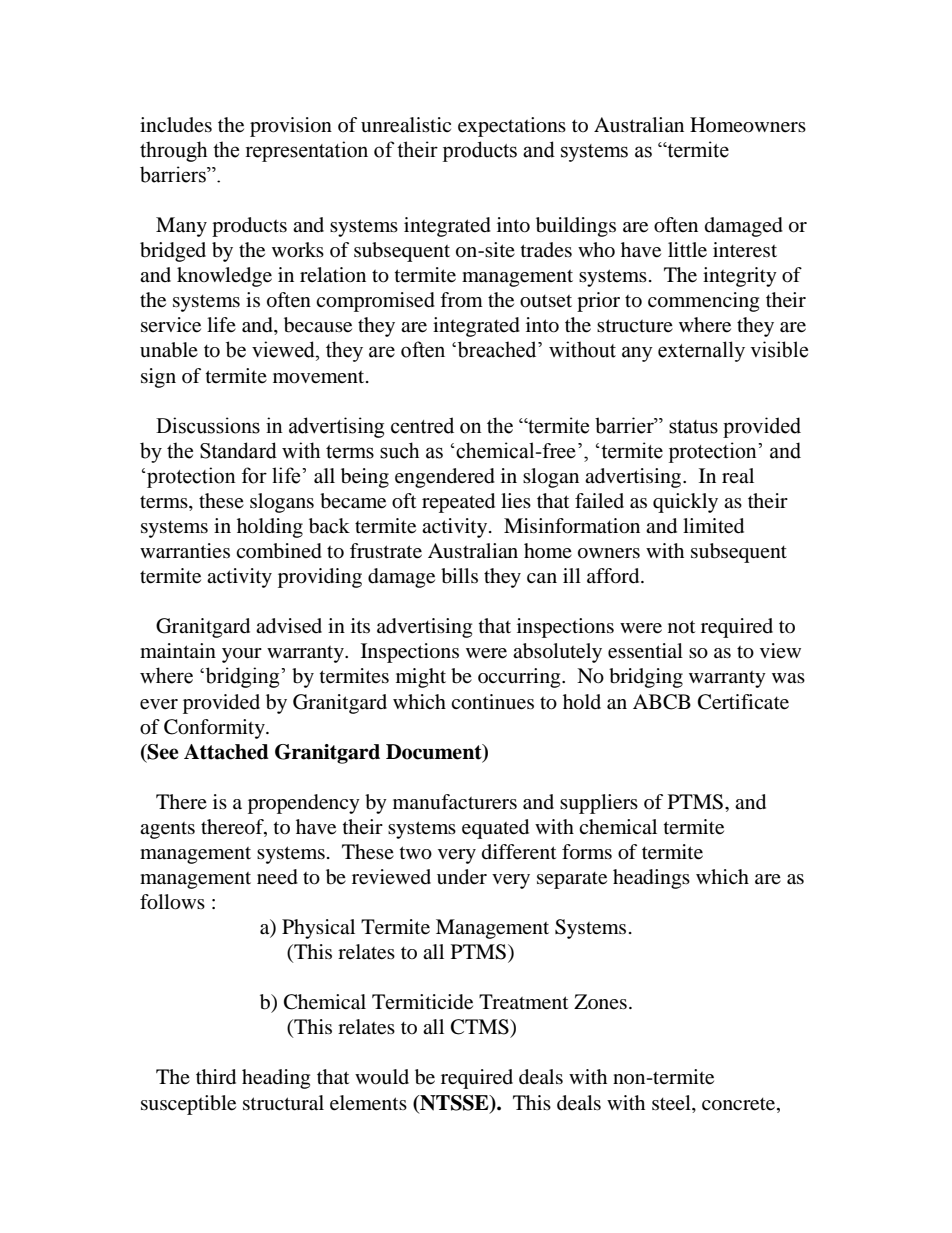 The width and height of the document is (952, 1233). I want to click on little, so click(687, 250).
